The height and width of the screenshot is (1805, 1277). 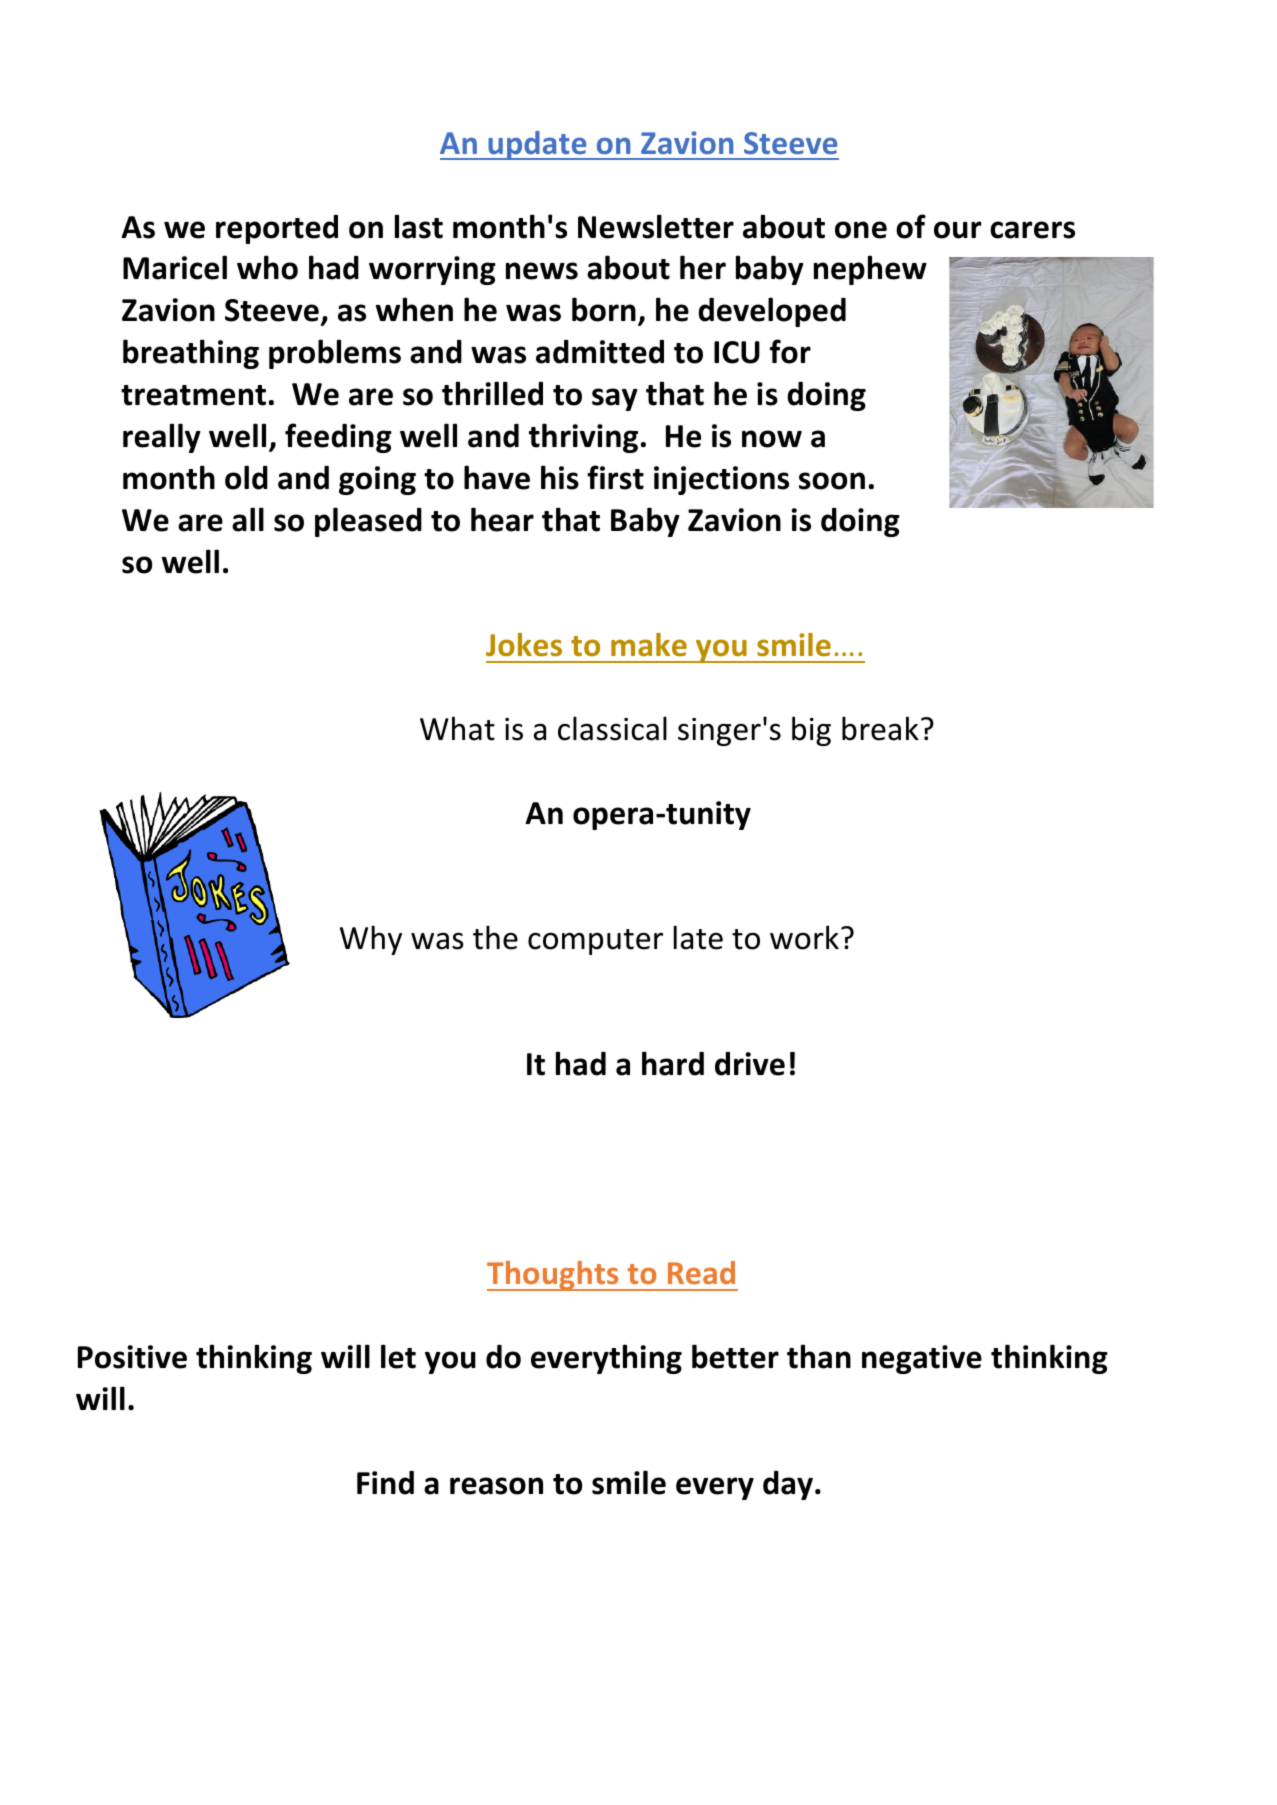 What do you see at coordinates (673, 1063) in the screenshot?
I see `hard` at bounding box center [673, 1063].
